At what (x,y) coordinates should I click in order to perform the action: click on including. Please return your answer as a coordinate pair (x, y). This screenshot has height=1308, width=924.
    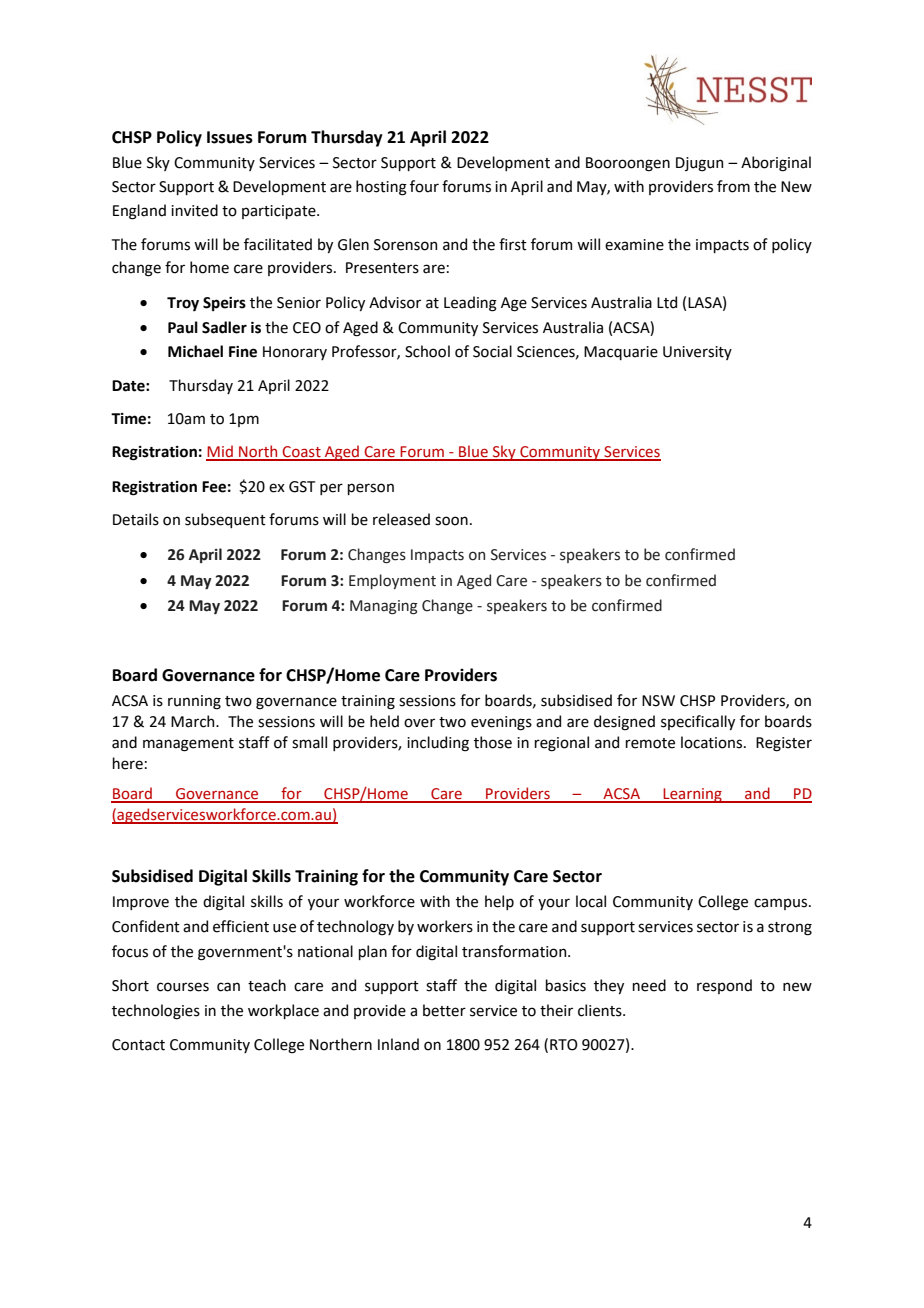
    Looking at the image, I should click on (438, 744).
